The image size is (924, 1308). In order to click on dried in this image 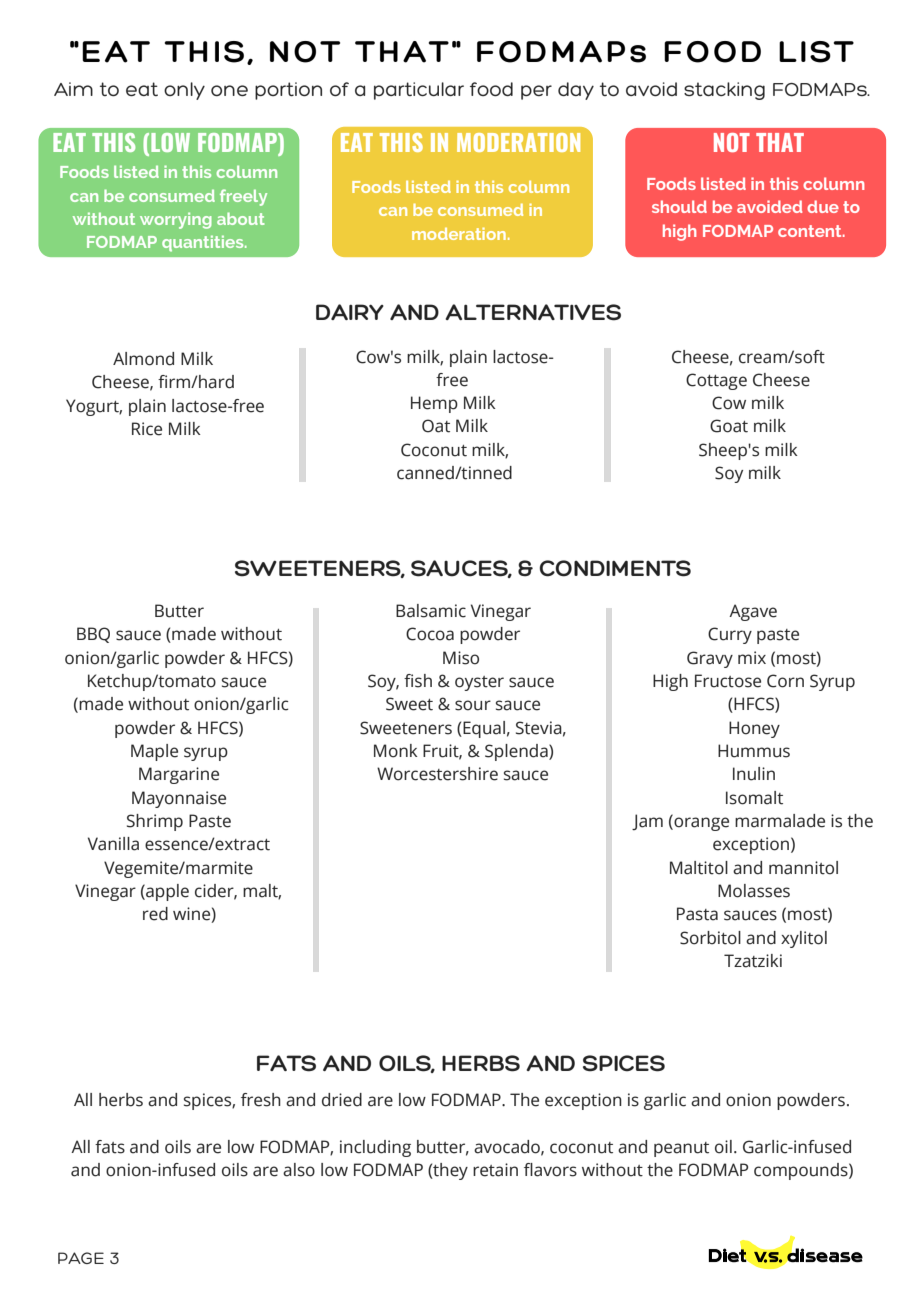, I will do `click(342, 1100)`.
